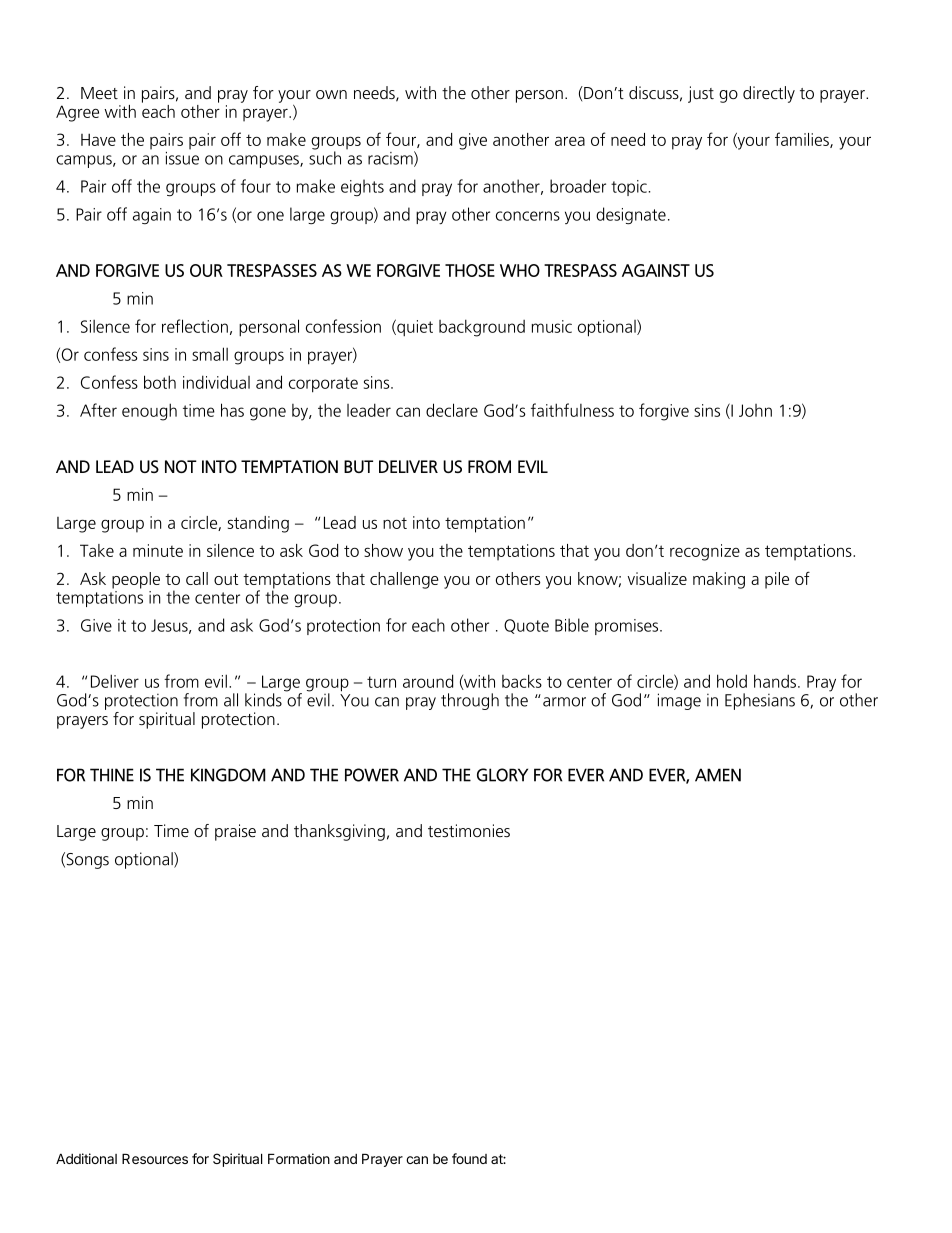  Describe the element at coordinates (235, 832) in the screenshot. I see `praise` at that location.
